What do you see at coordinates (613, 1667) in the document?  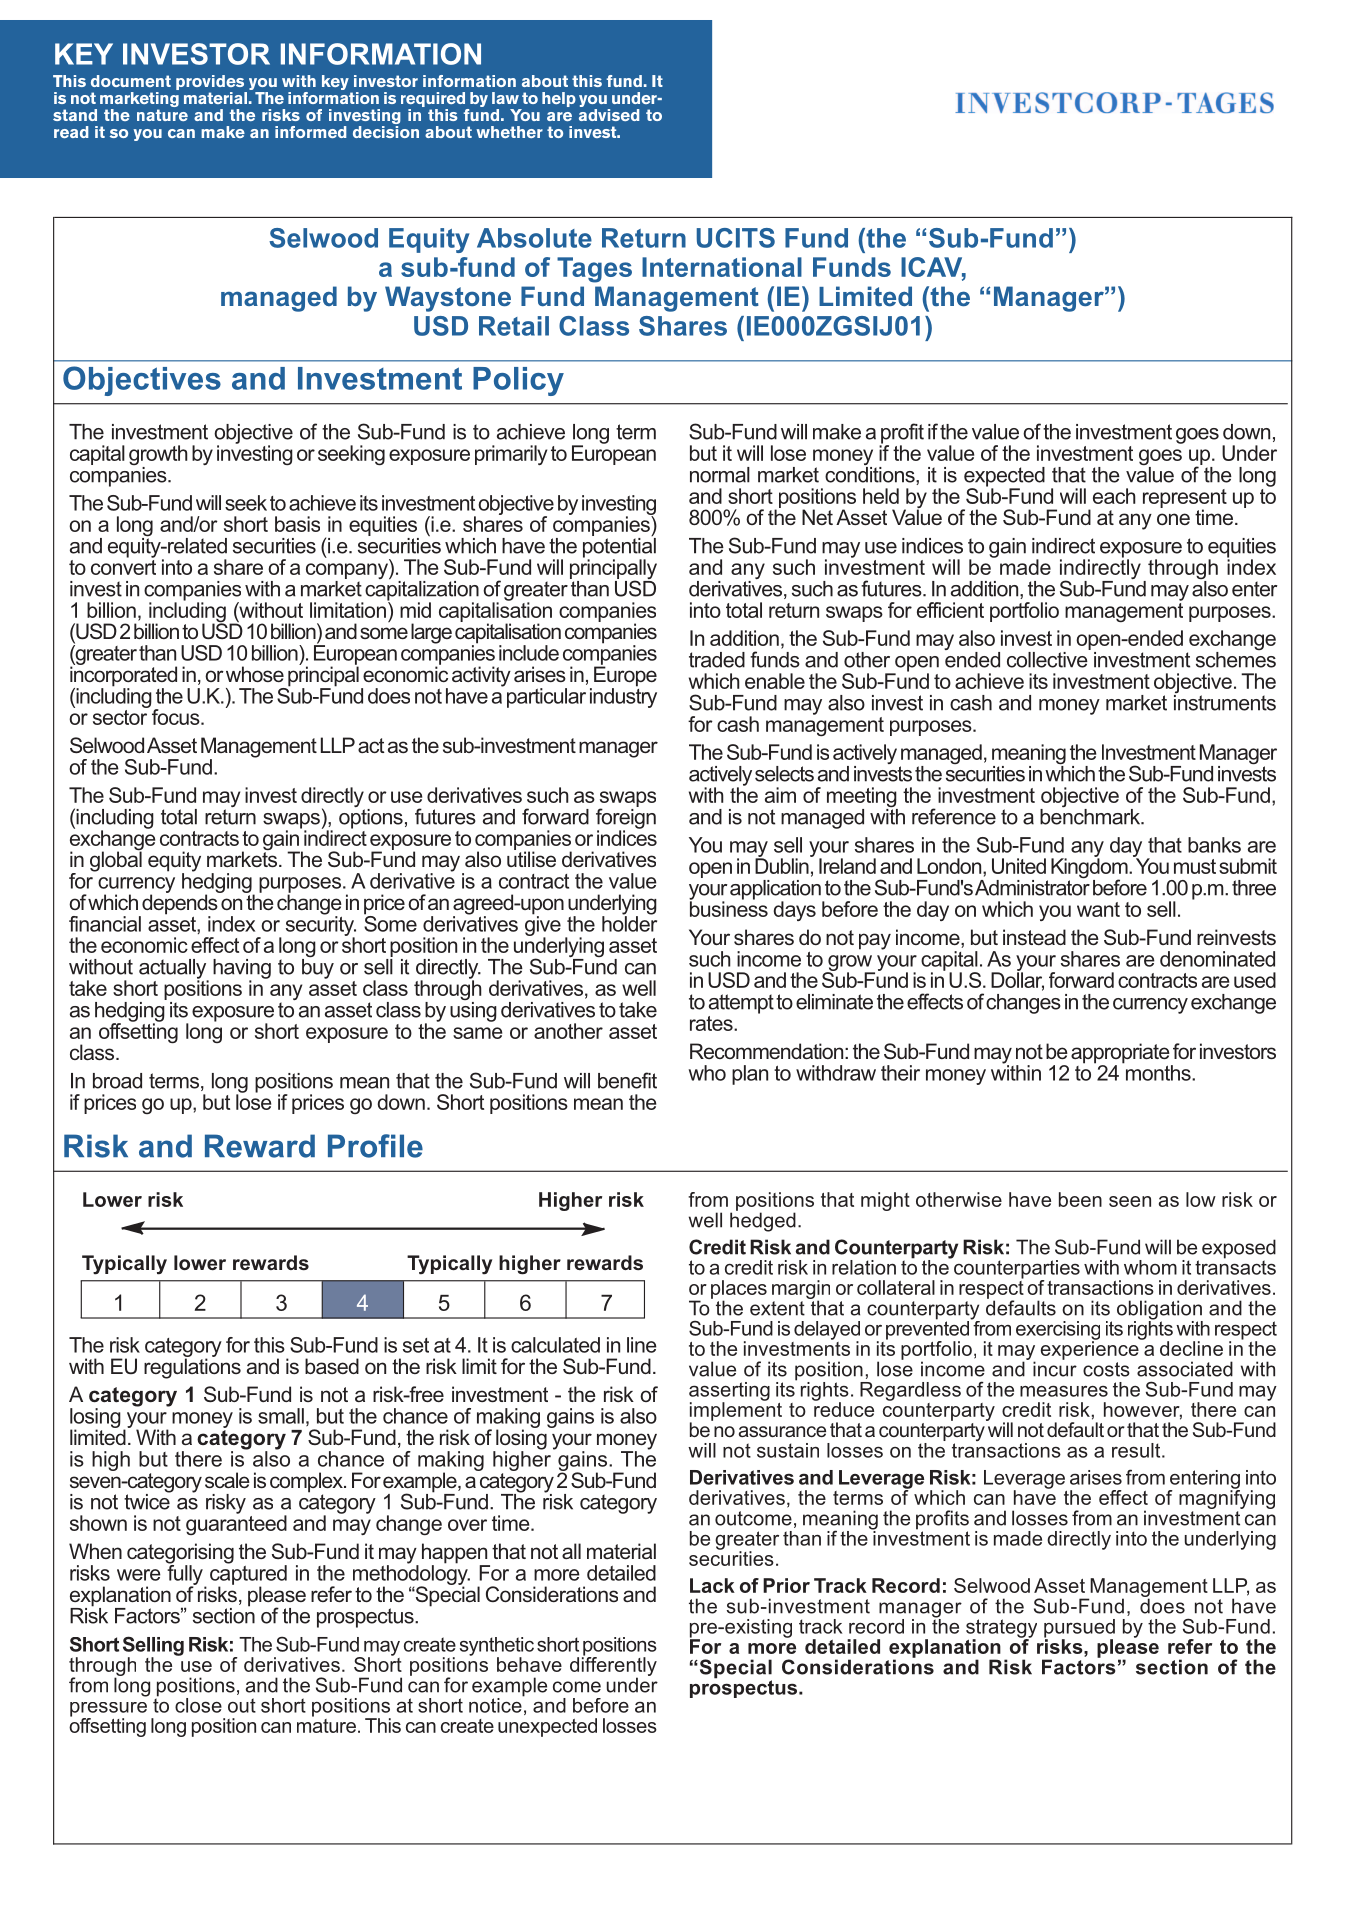 I see `differently` at bounding box center [613, 1667].
